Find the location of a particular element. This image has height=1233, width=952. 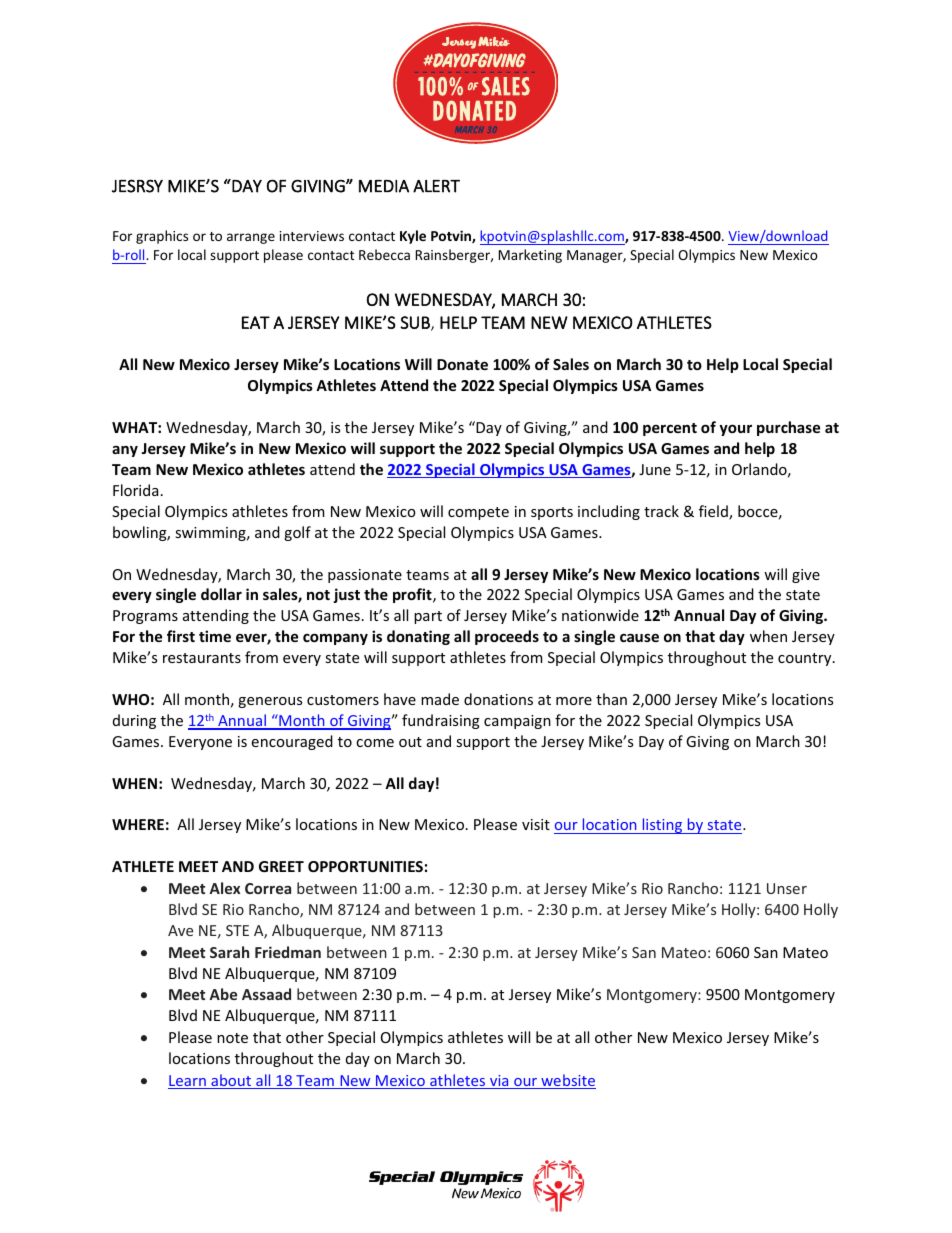

Marketing is located at coordinates (530, 256).
